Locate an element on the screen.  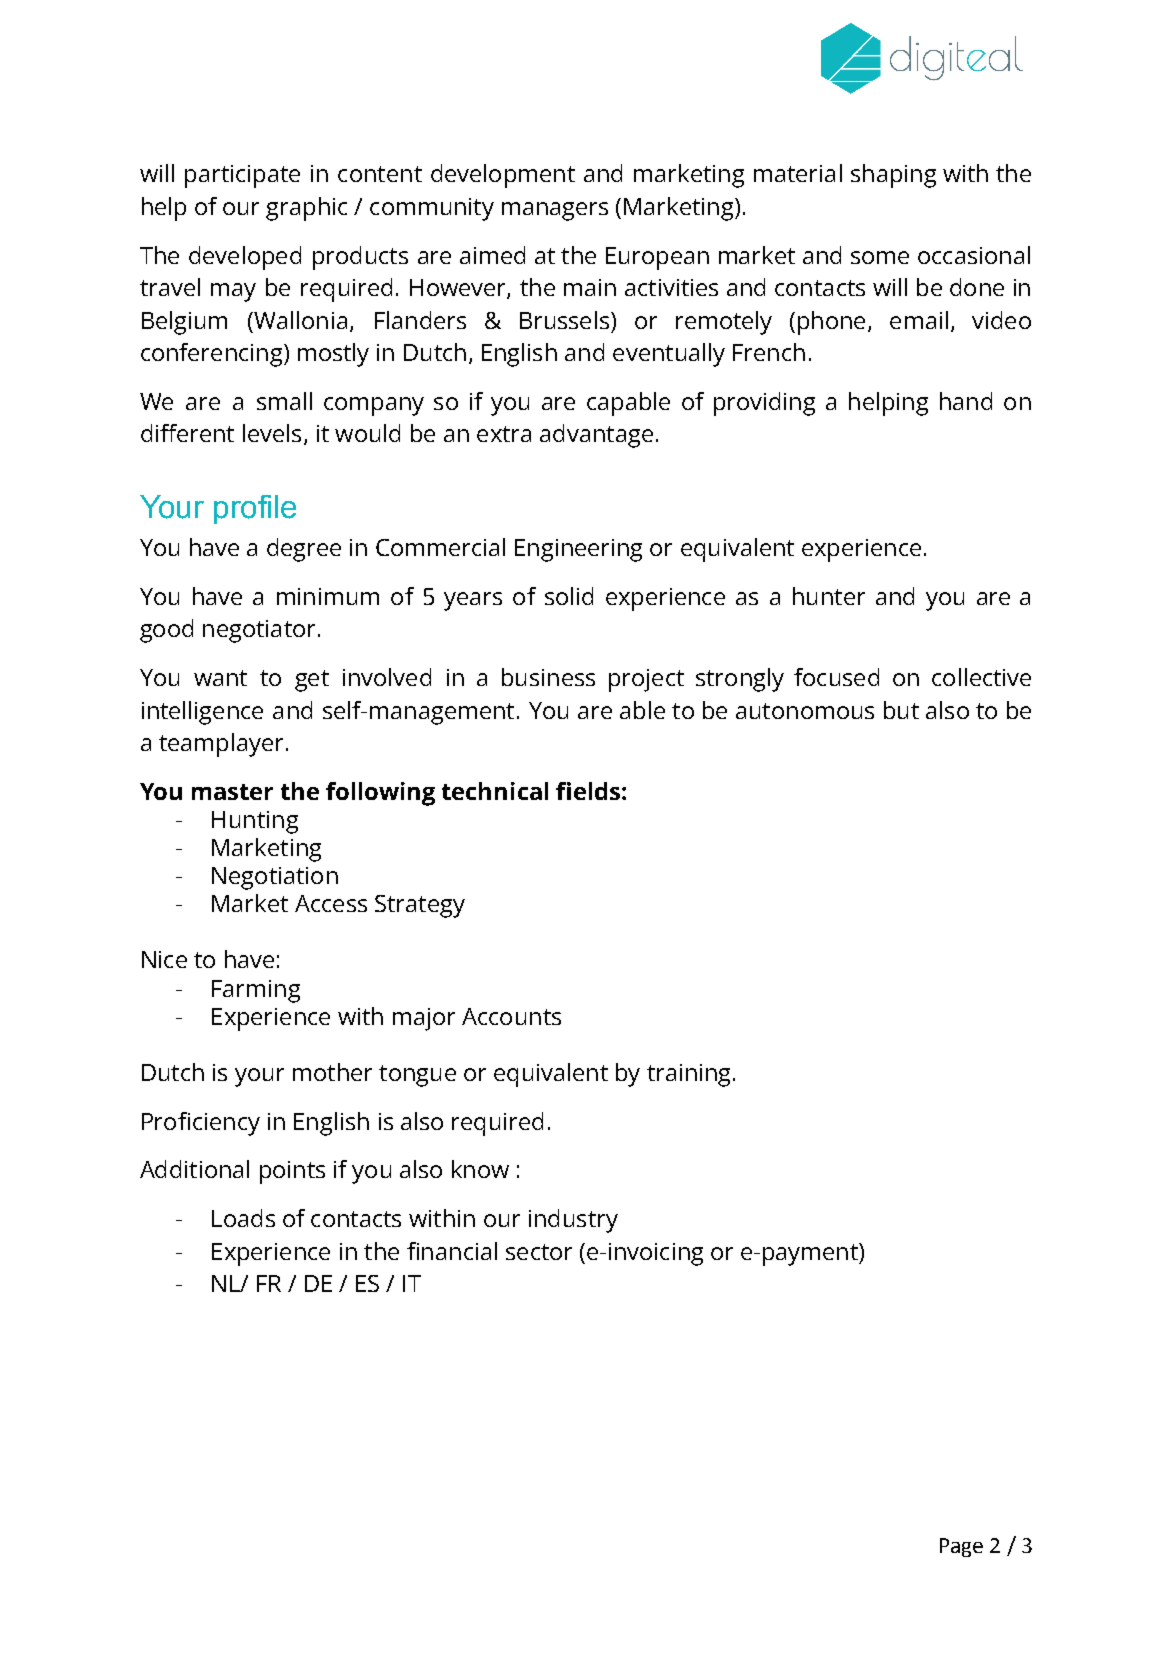
hand is located at coordinates (966, 401).
